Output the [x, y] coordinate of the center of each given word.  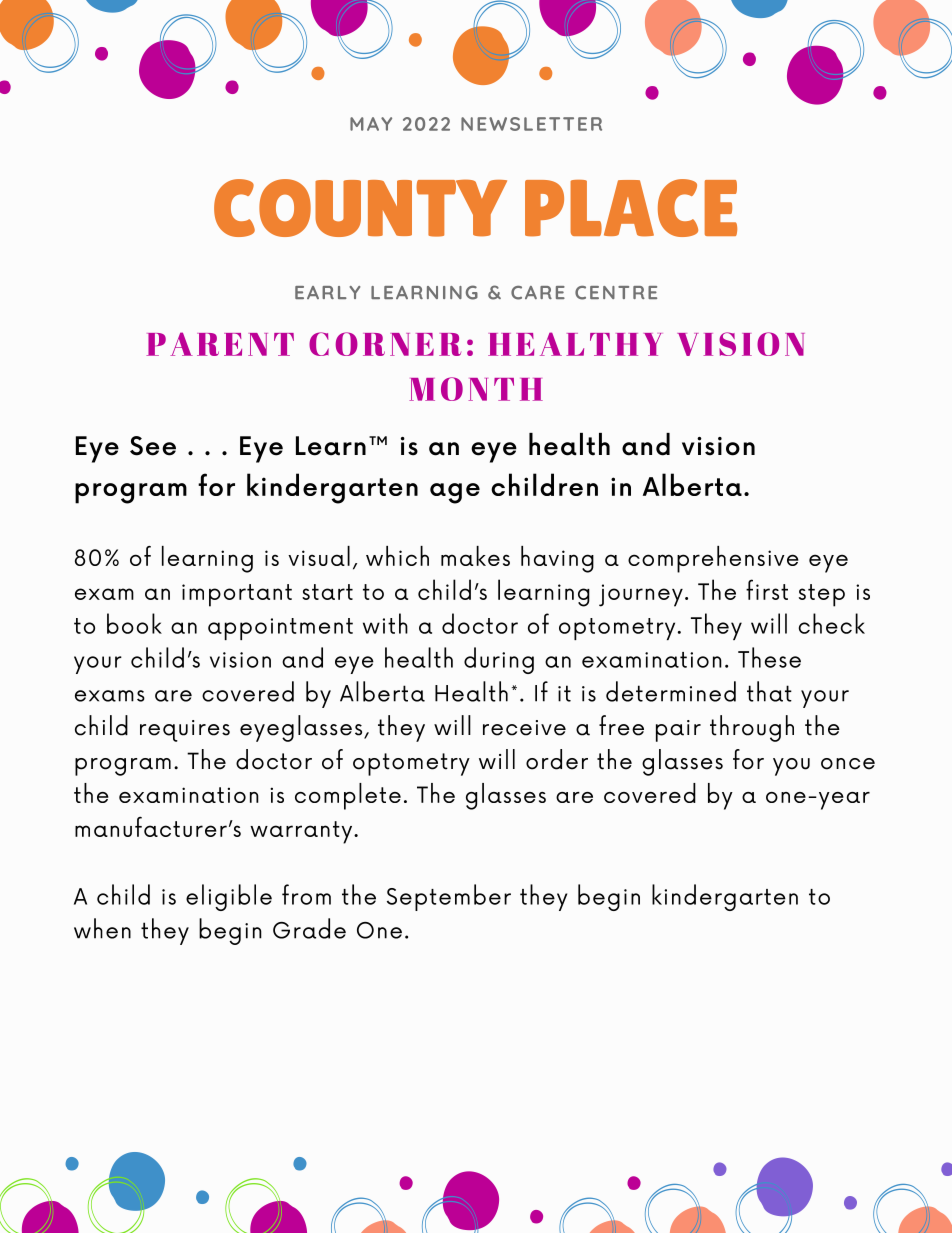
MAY [371, 124]
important [237, 595]
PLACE [631, 208]
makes [475, 556]
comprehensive [713, 559]
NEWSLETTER [531, 124]
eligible [229, 897]
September [449, 897]
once [848, 764]
